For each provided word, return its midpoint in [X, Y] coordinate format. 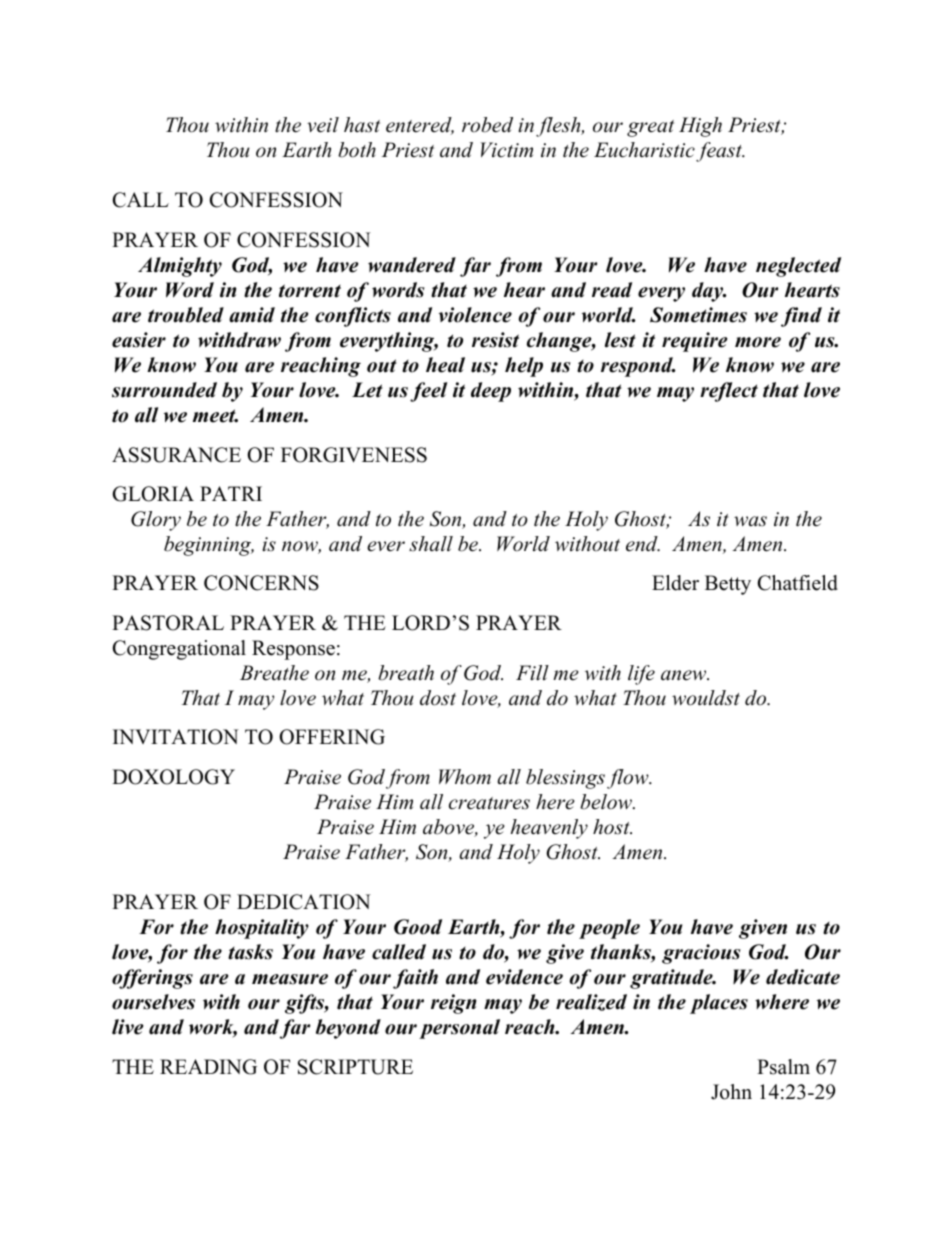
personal [459, 1029]
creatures [489, 803]
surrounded [164, 390]
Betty [728, 585]
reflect [729, 392]
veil [323, 125]
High [700, 127]
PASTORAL [168, 623]
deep [491, 392]
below [607, 802]
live [128, 1027]
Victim [507, 150]
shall [431, 544]
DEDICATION [304, 902]
